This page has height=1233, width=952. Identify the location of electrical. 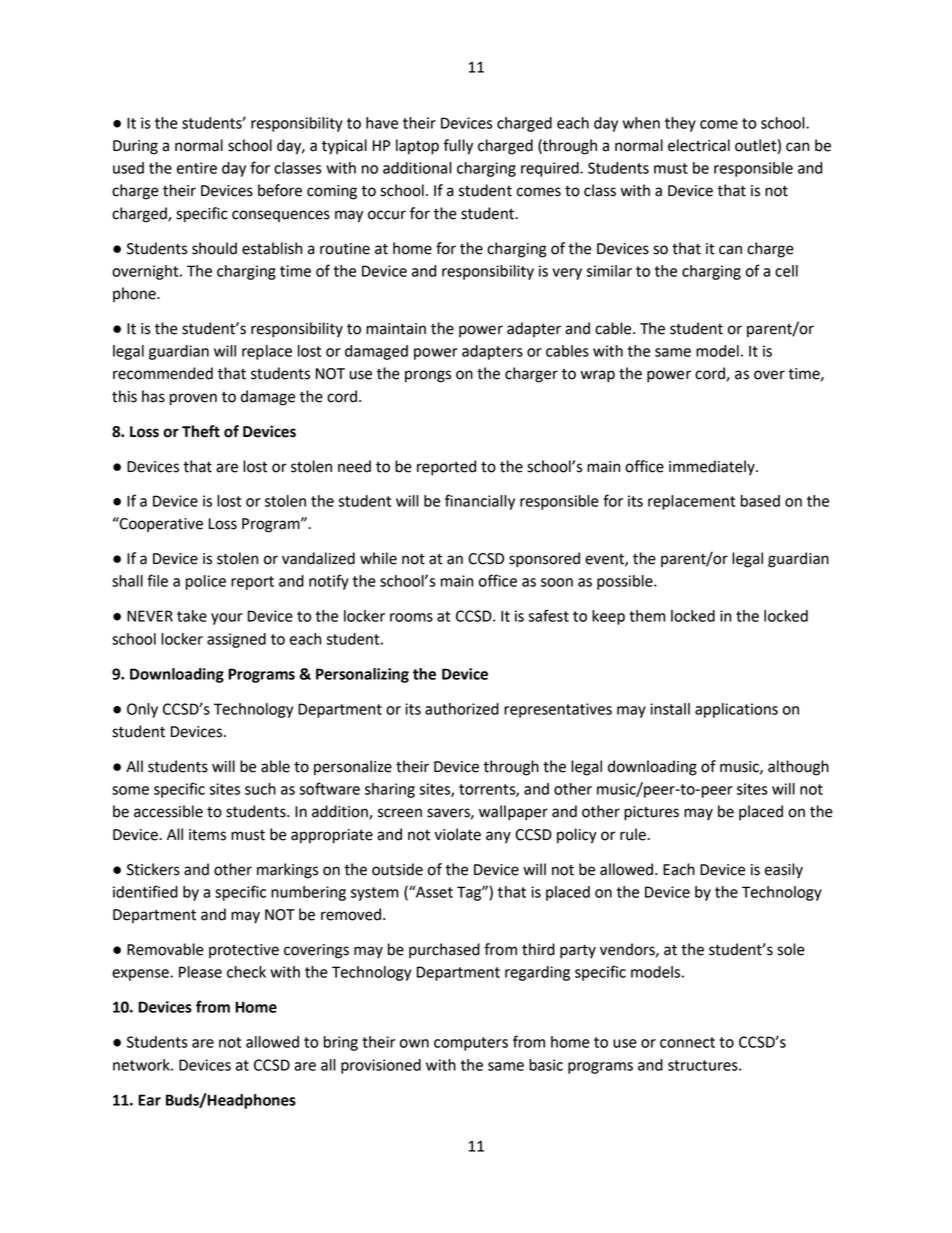
(699, 145).
